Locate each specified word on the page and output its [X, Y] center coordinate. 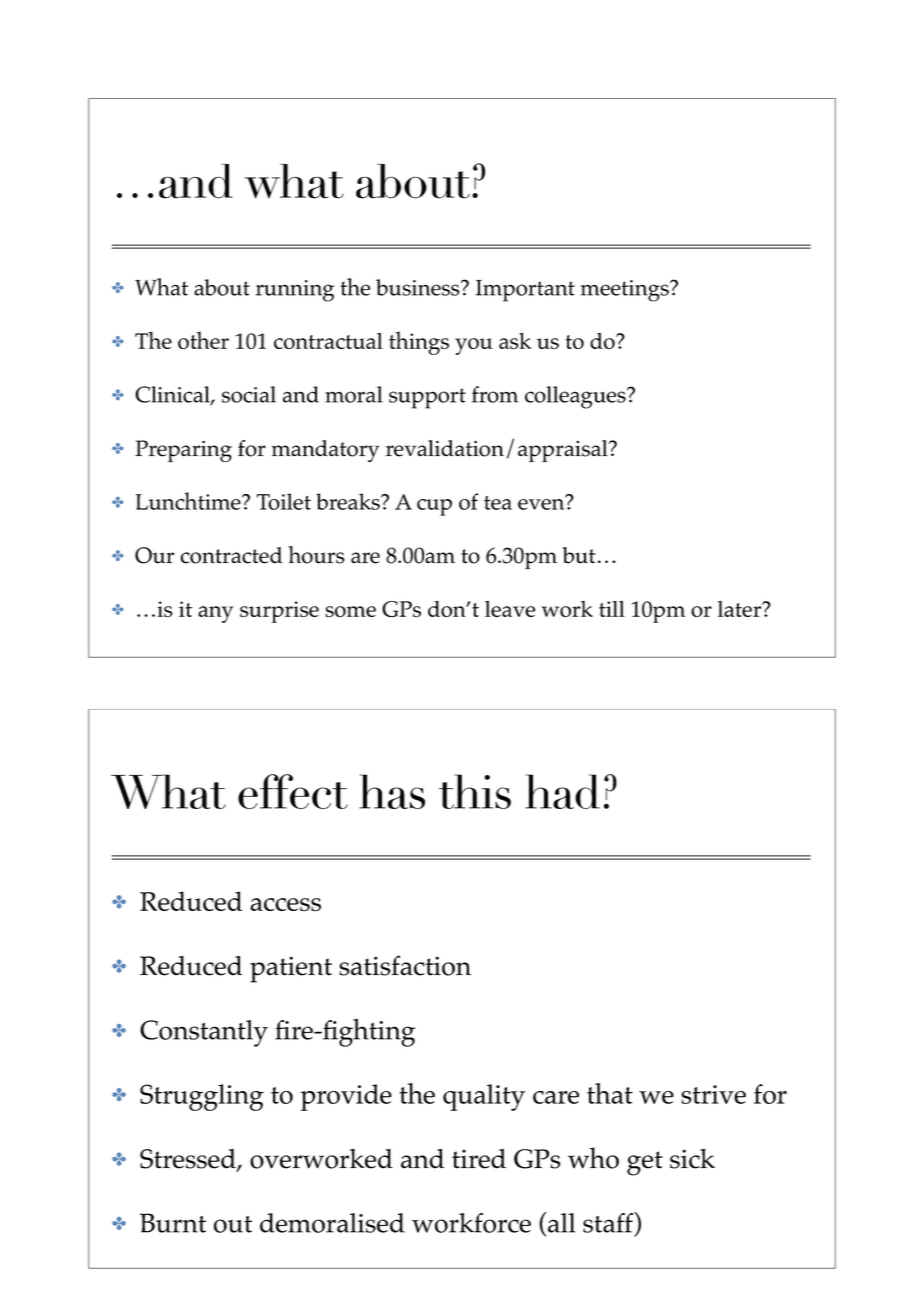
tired [479, 1159]
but [579, 555]
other [203, 340]
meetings [626, 291]
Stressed [189, 1160]
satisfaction [405, 965]
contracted [231, 555]
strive [713, 1094]
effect [293, 791]
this [475, 791]
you [473, 346]
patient [291, 969]
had [562, 791]
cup [434, 507]
